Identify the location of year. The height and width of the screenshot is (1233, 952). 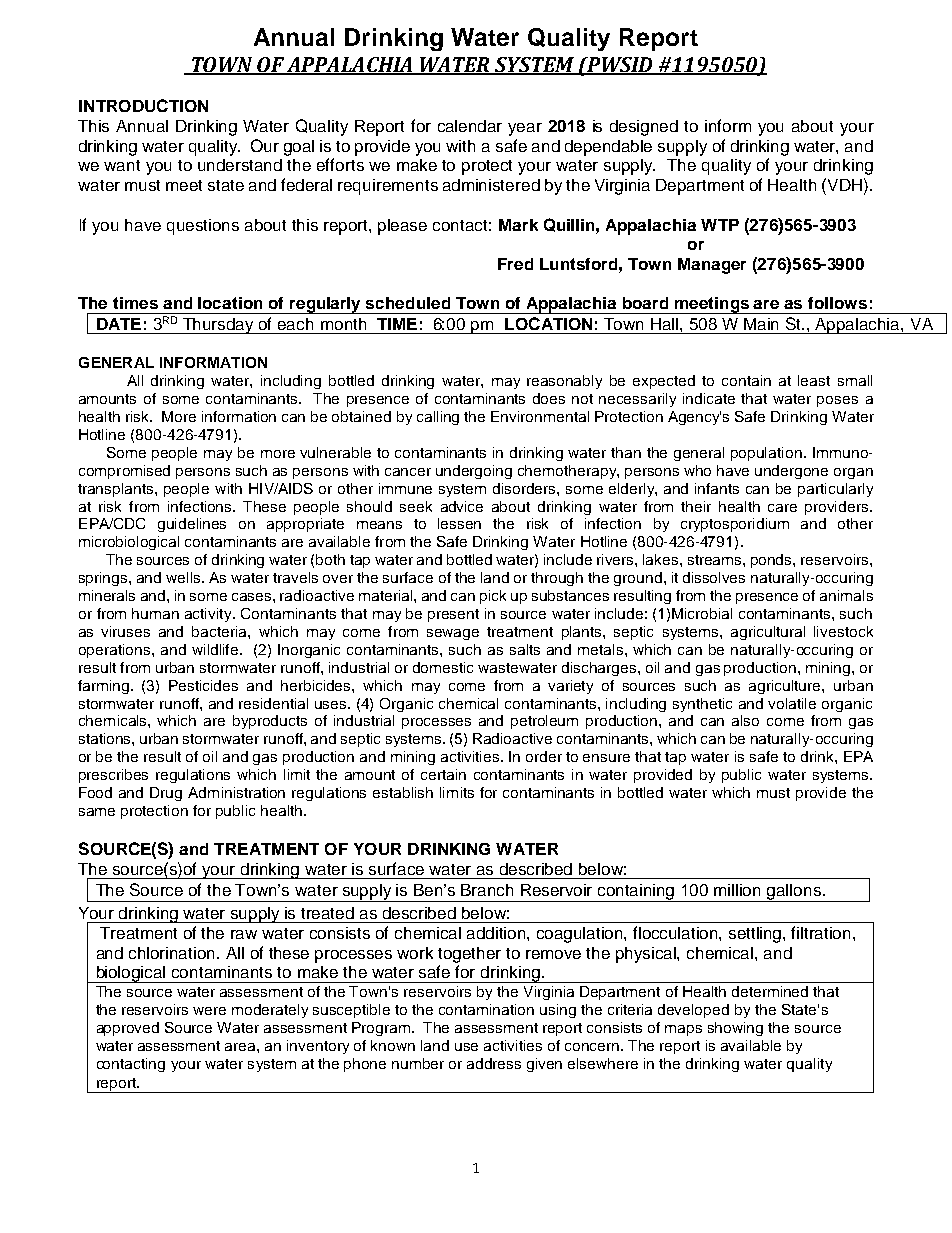
(525, 129).
